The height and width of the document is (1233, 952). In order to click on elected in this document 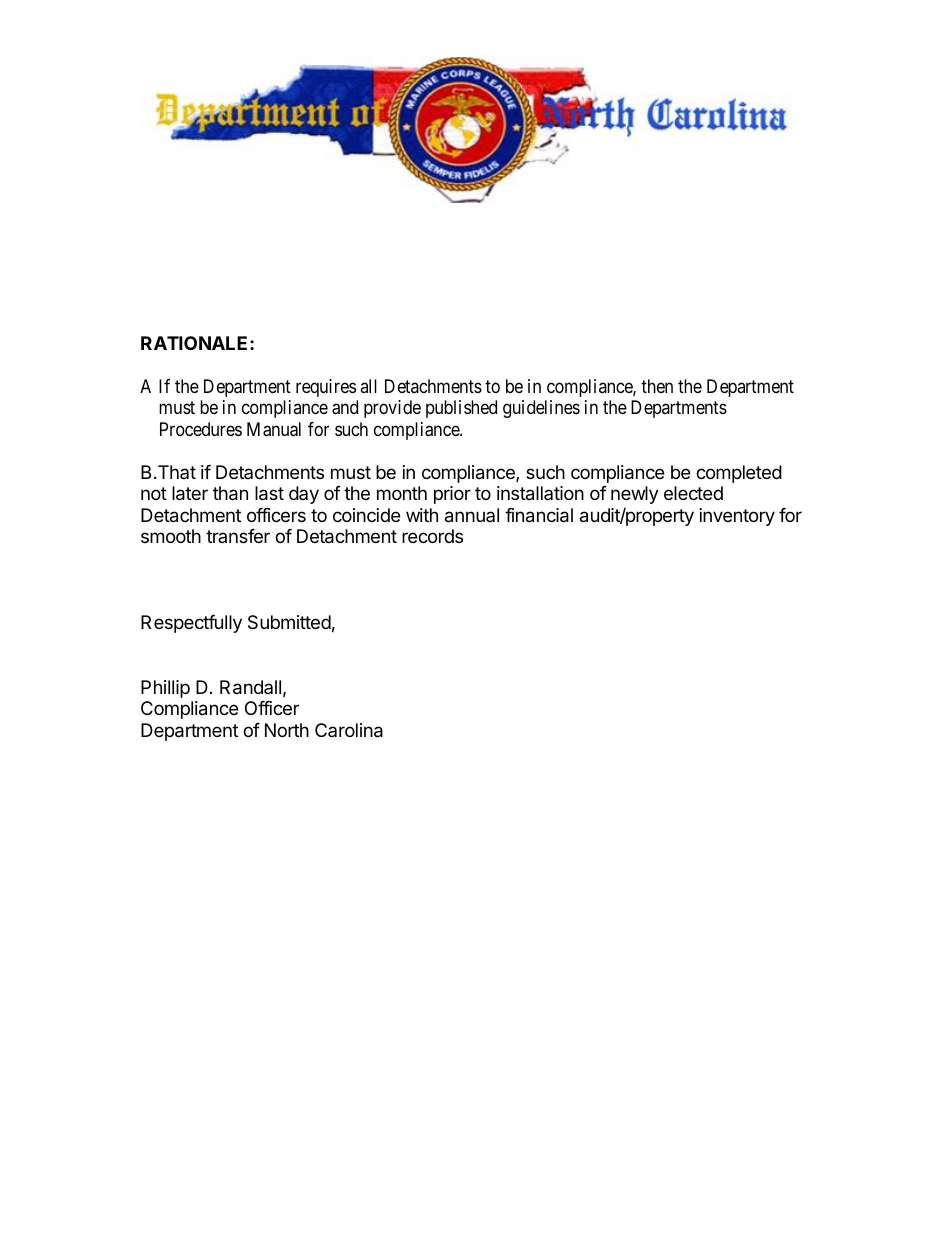, I will do `click(693, 493)`.
